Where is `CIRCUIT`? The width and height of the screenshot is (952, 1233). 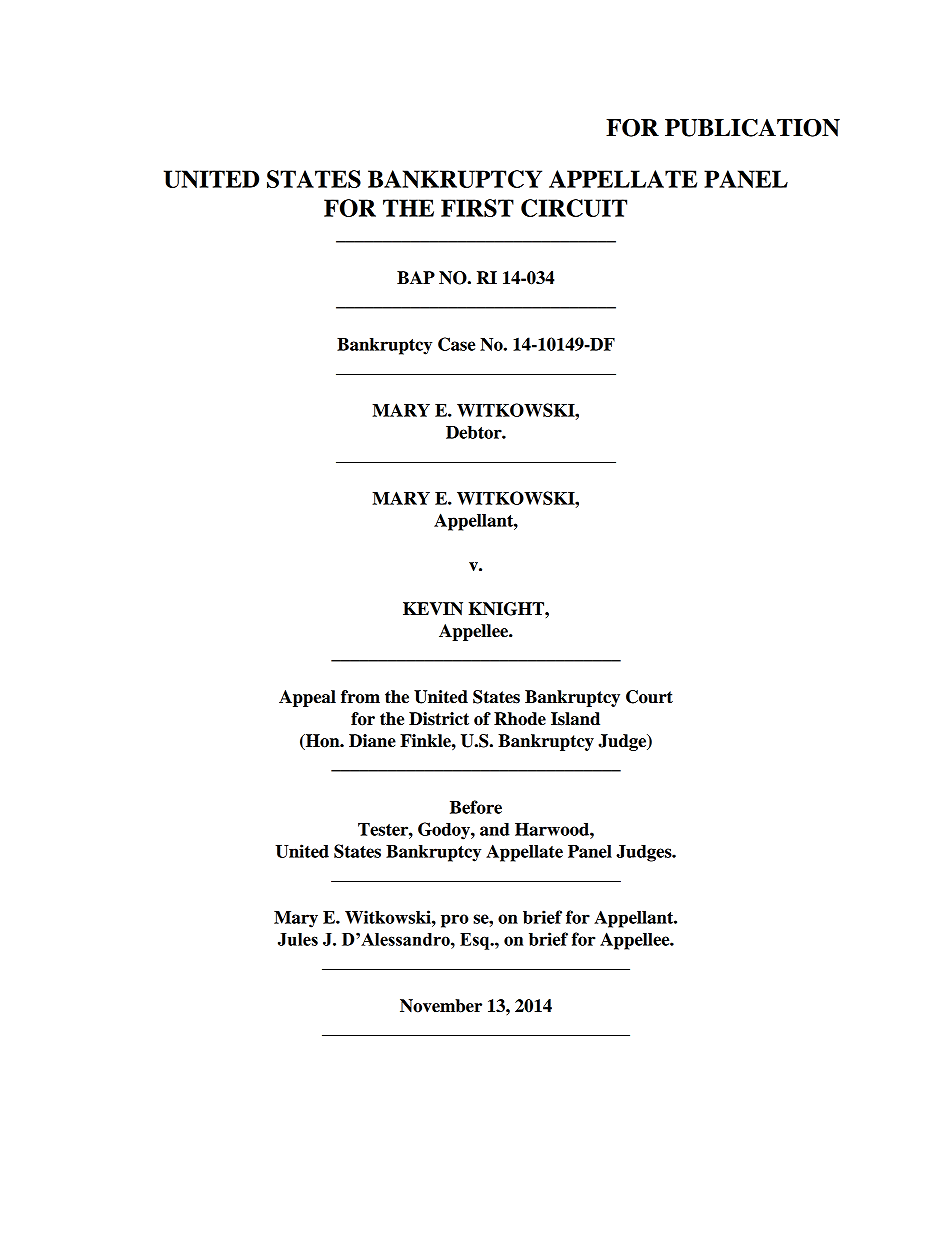
CIRCUIT is located at coordinates (574, 208).
